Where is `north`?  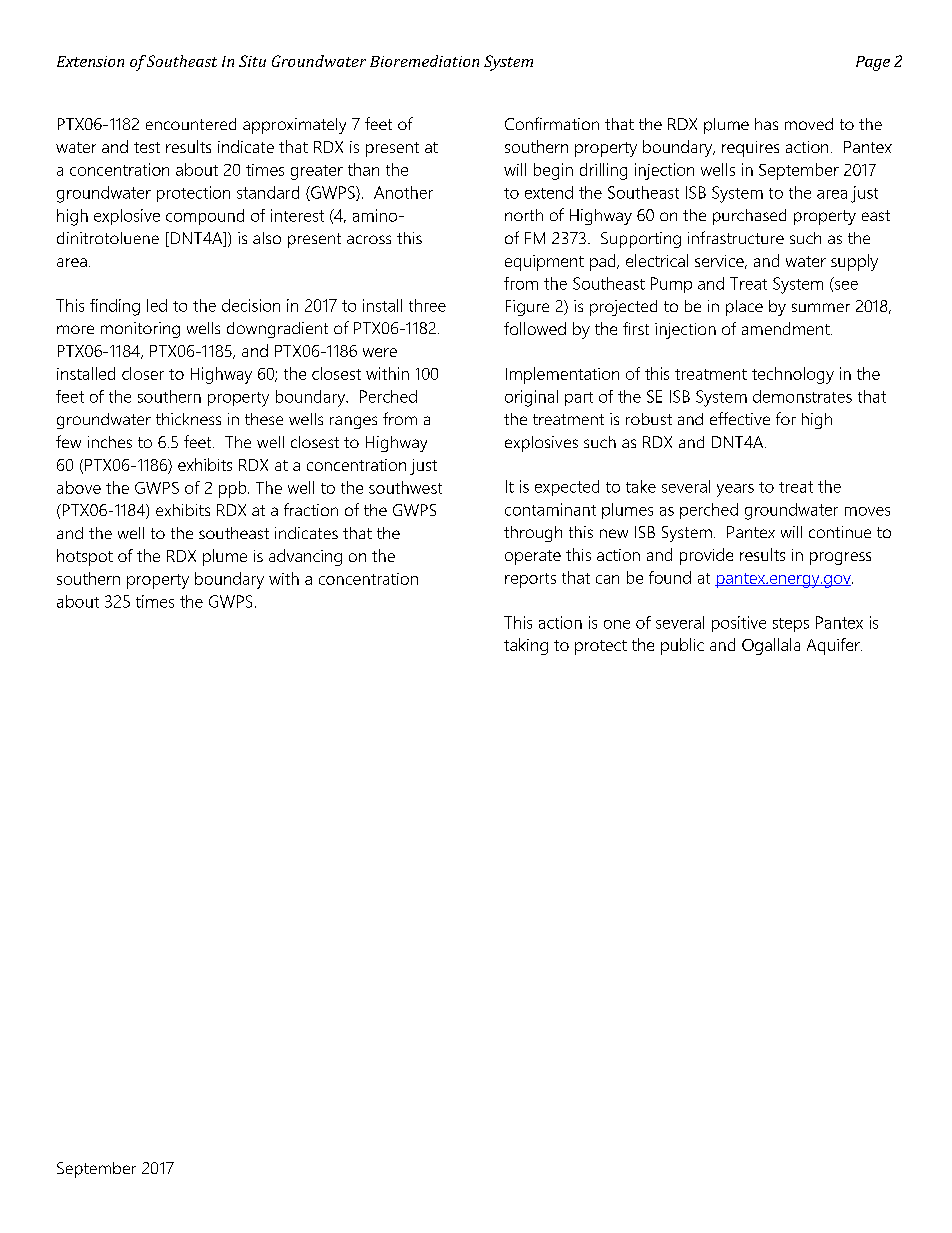 north is located at coordinates (524, 215).
